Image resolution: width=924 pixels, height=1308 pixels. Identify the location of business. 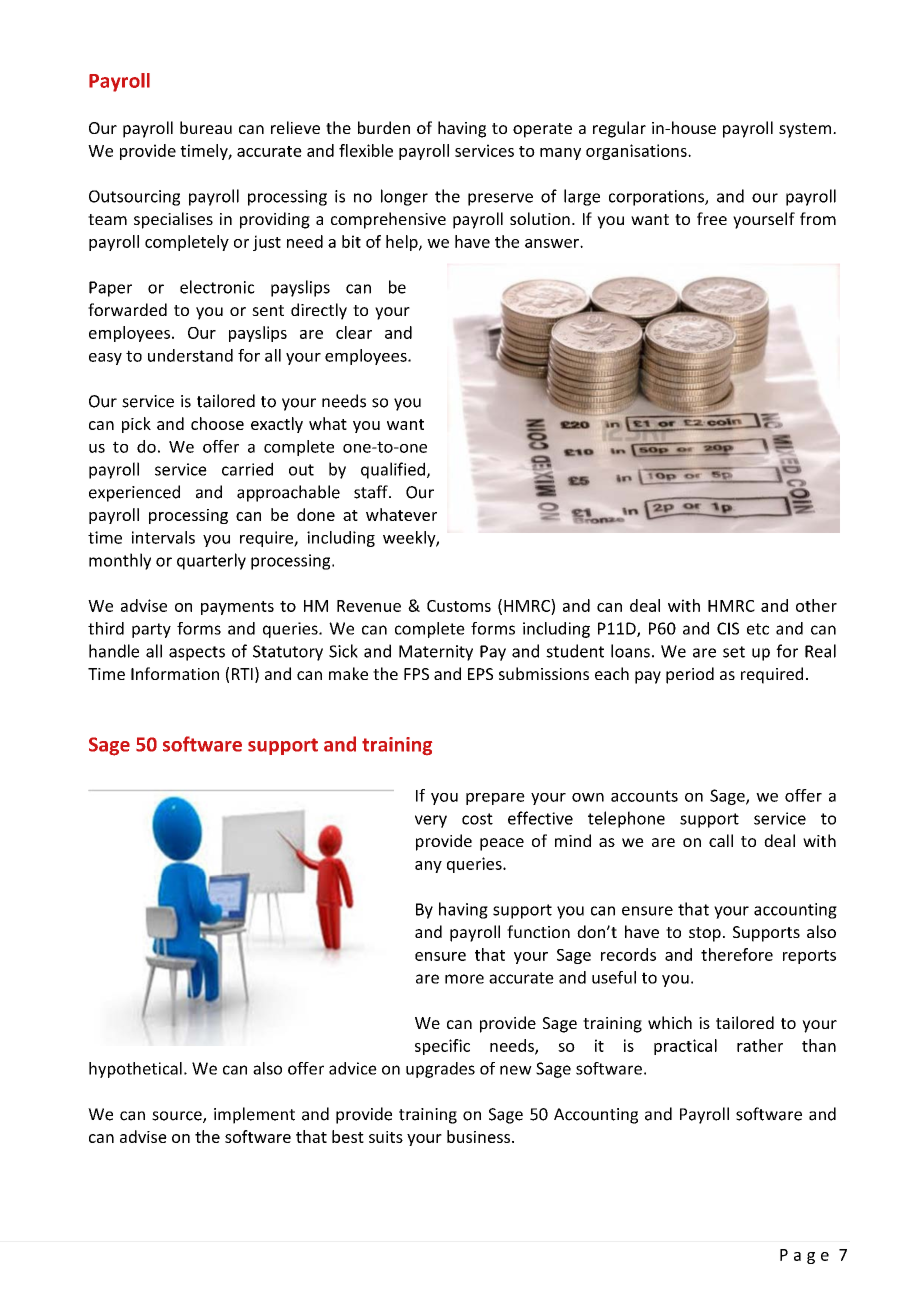
(480, 1136).
